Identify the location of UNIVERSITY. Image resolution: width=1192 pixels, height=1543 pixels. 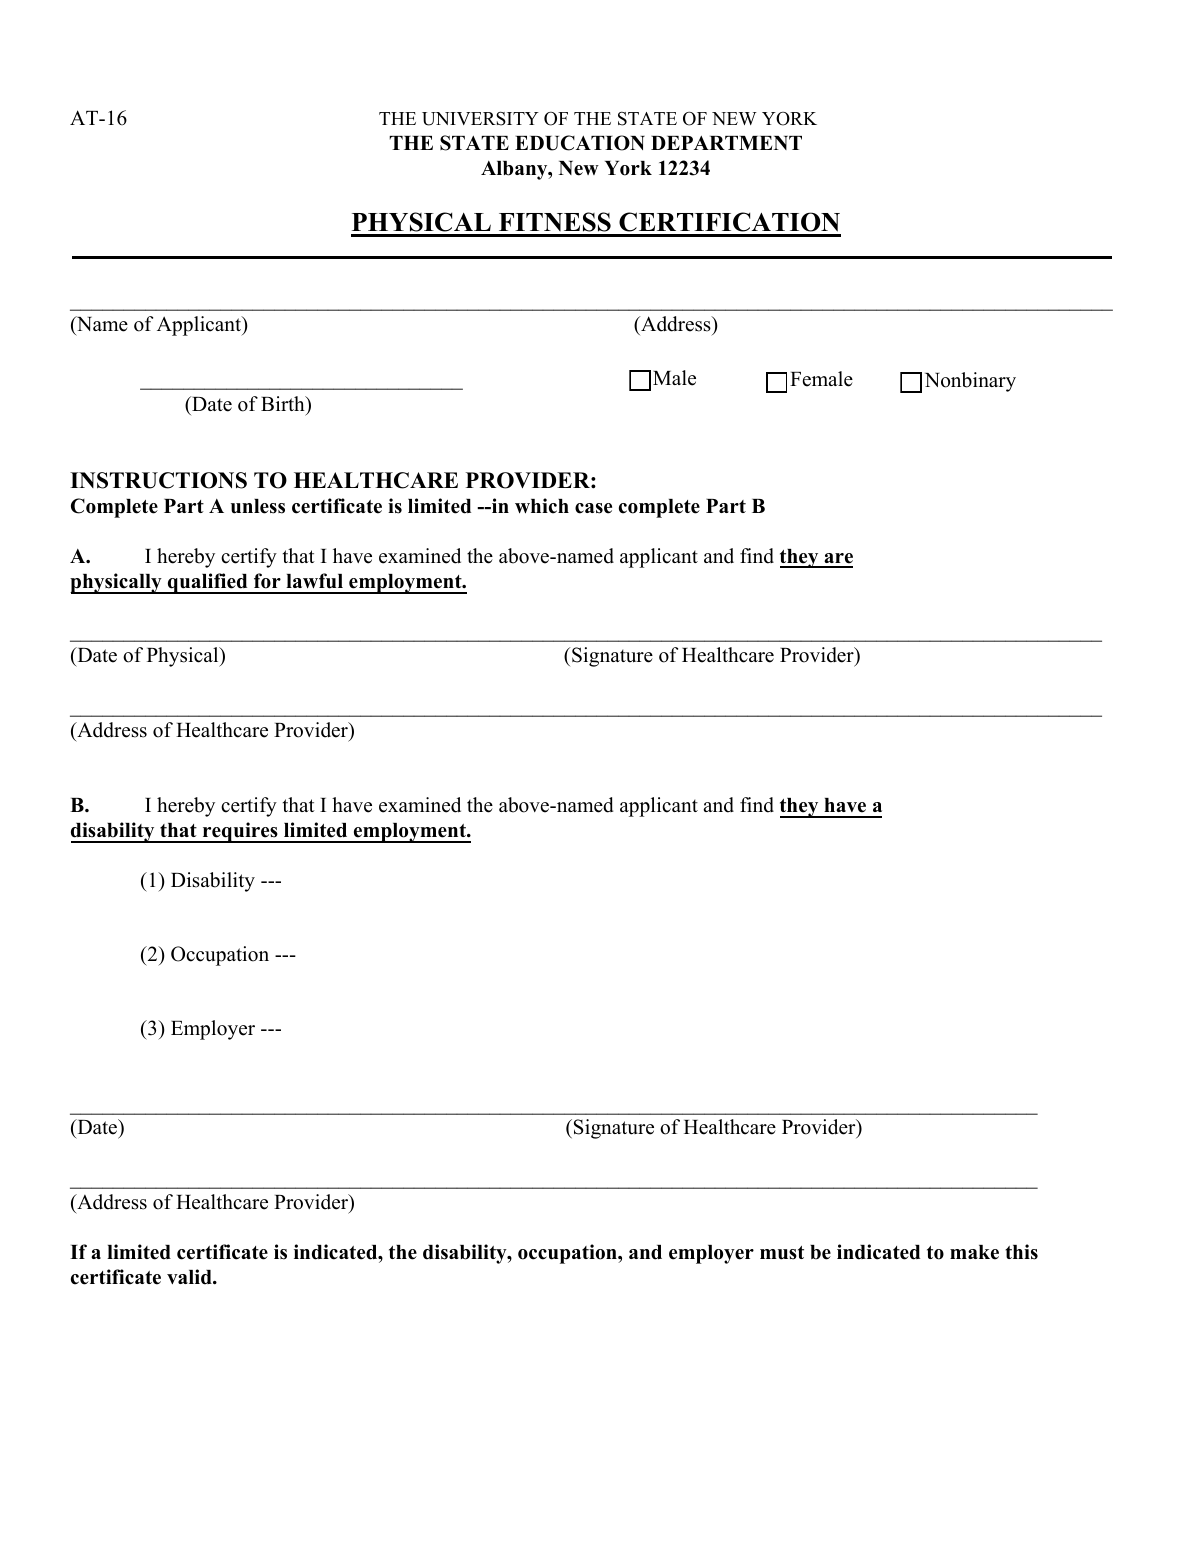
(480, 118).
